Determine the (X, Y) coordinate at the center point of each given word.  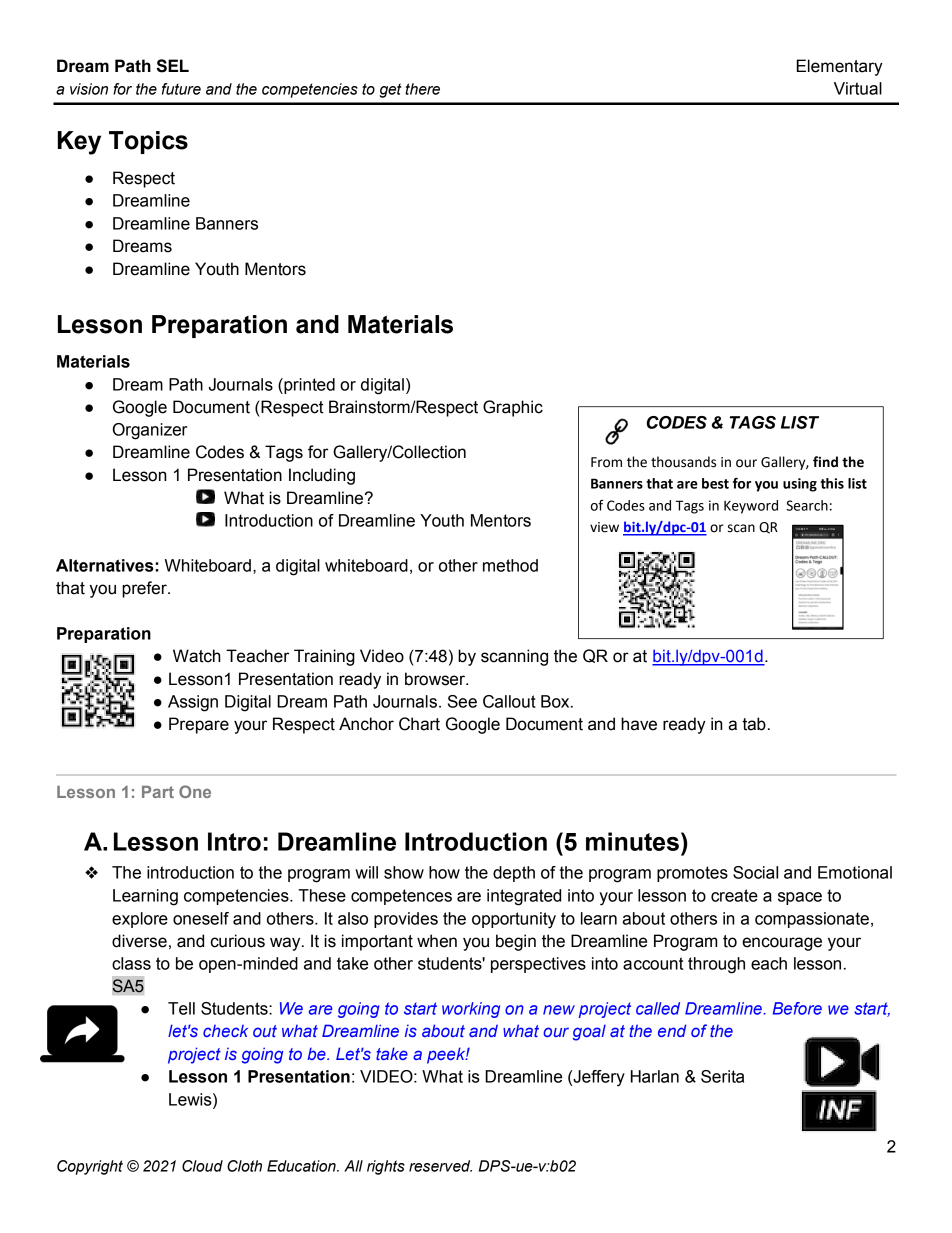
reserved (440, 1166)
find (825, 462)
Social (755, 872)
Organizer (150, 431)
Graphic (513, 408)
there (422, 89)
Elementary (840, 67)
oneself (201, 918)
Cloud (202, 1166)
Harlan (655, 1076)
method (510, 565)
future (181, 89)
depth (514, 874)
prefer (145, 589)
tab (754, 724)
